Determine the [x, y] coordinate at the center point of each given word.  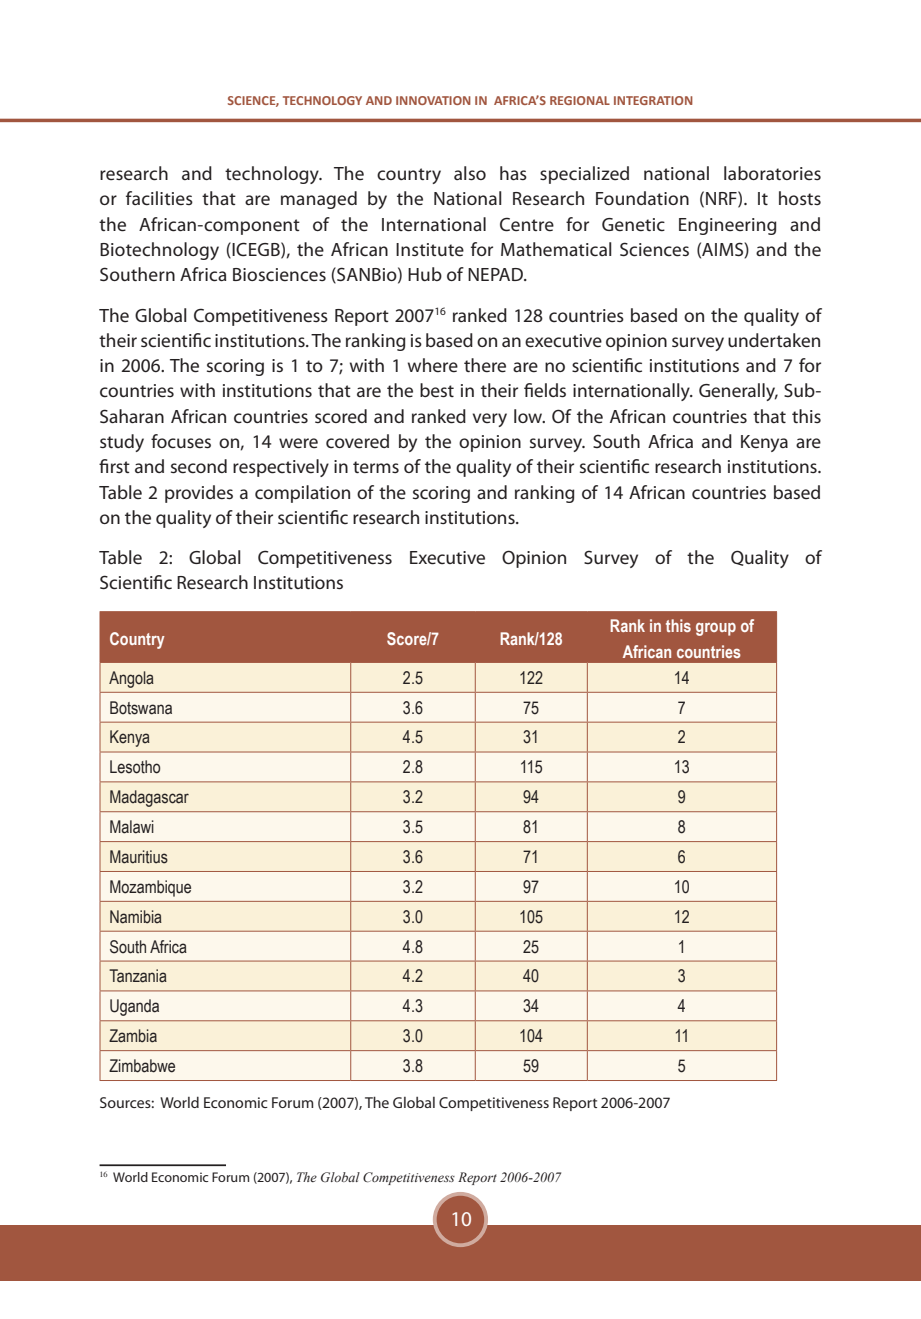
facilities [159, 198]
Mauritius [139, 857]
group [716, 629]
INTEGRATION [653, 100]
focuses [181, 441]
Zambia [133, 1036]
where [433, 365]
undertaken [774, 340]
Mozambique [150, 888]
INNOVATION [433, 100]
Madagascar [149, 798]
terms [376, 467]
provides [199, 494]
